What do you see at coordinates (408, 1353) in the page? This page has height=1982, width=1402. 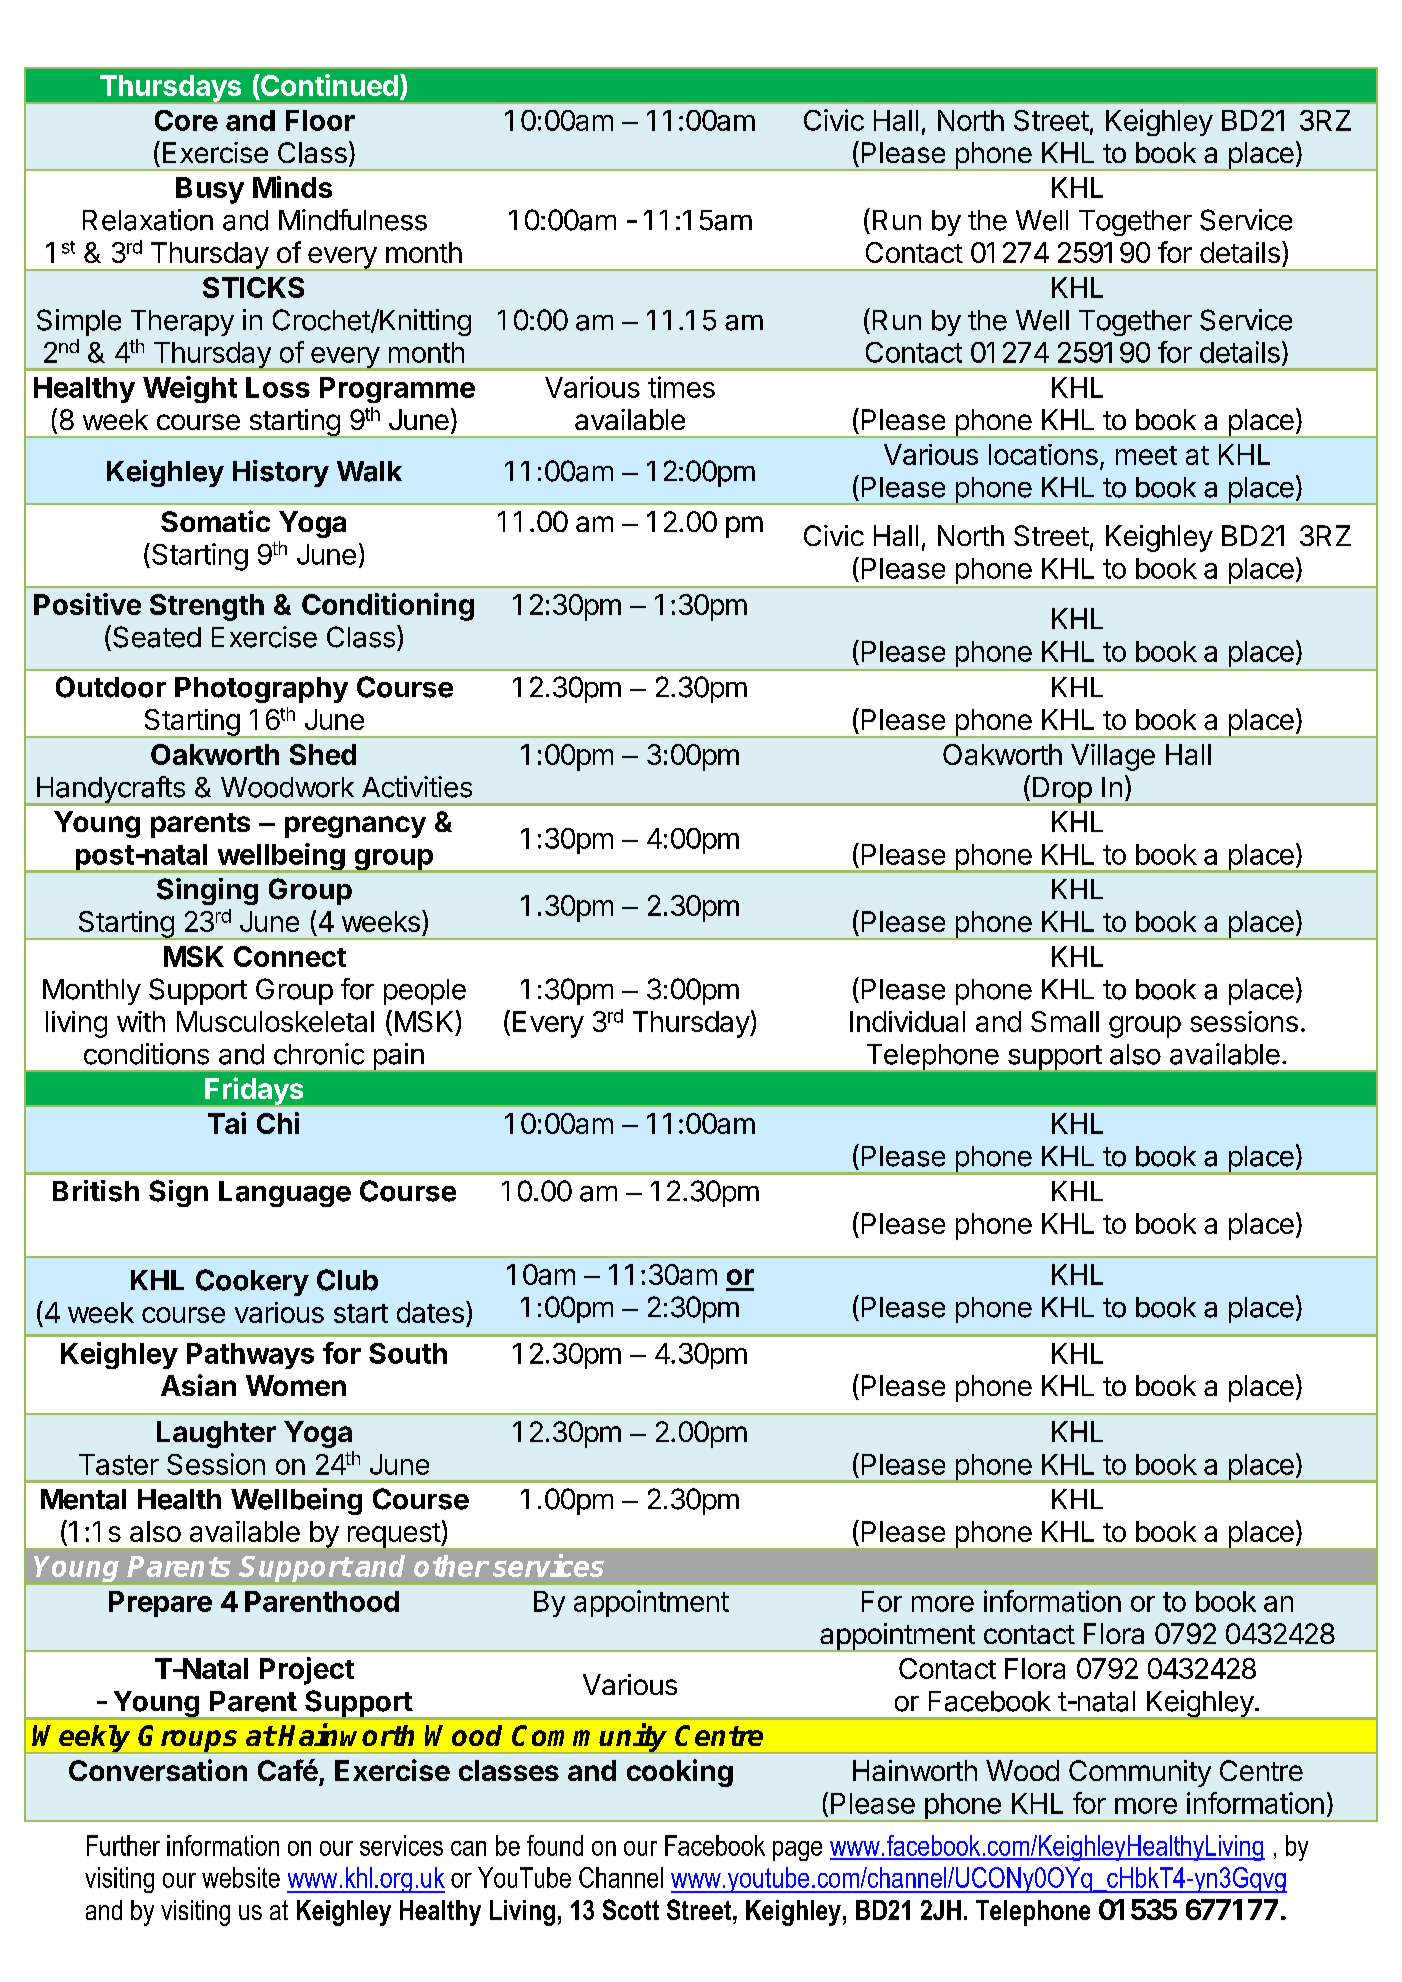 I see `South` at bounding box center [408, 1353].
